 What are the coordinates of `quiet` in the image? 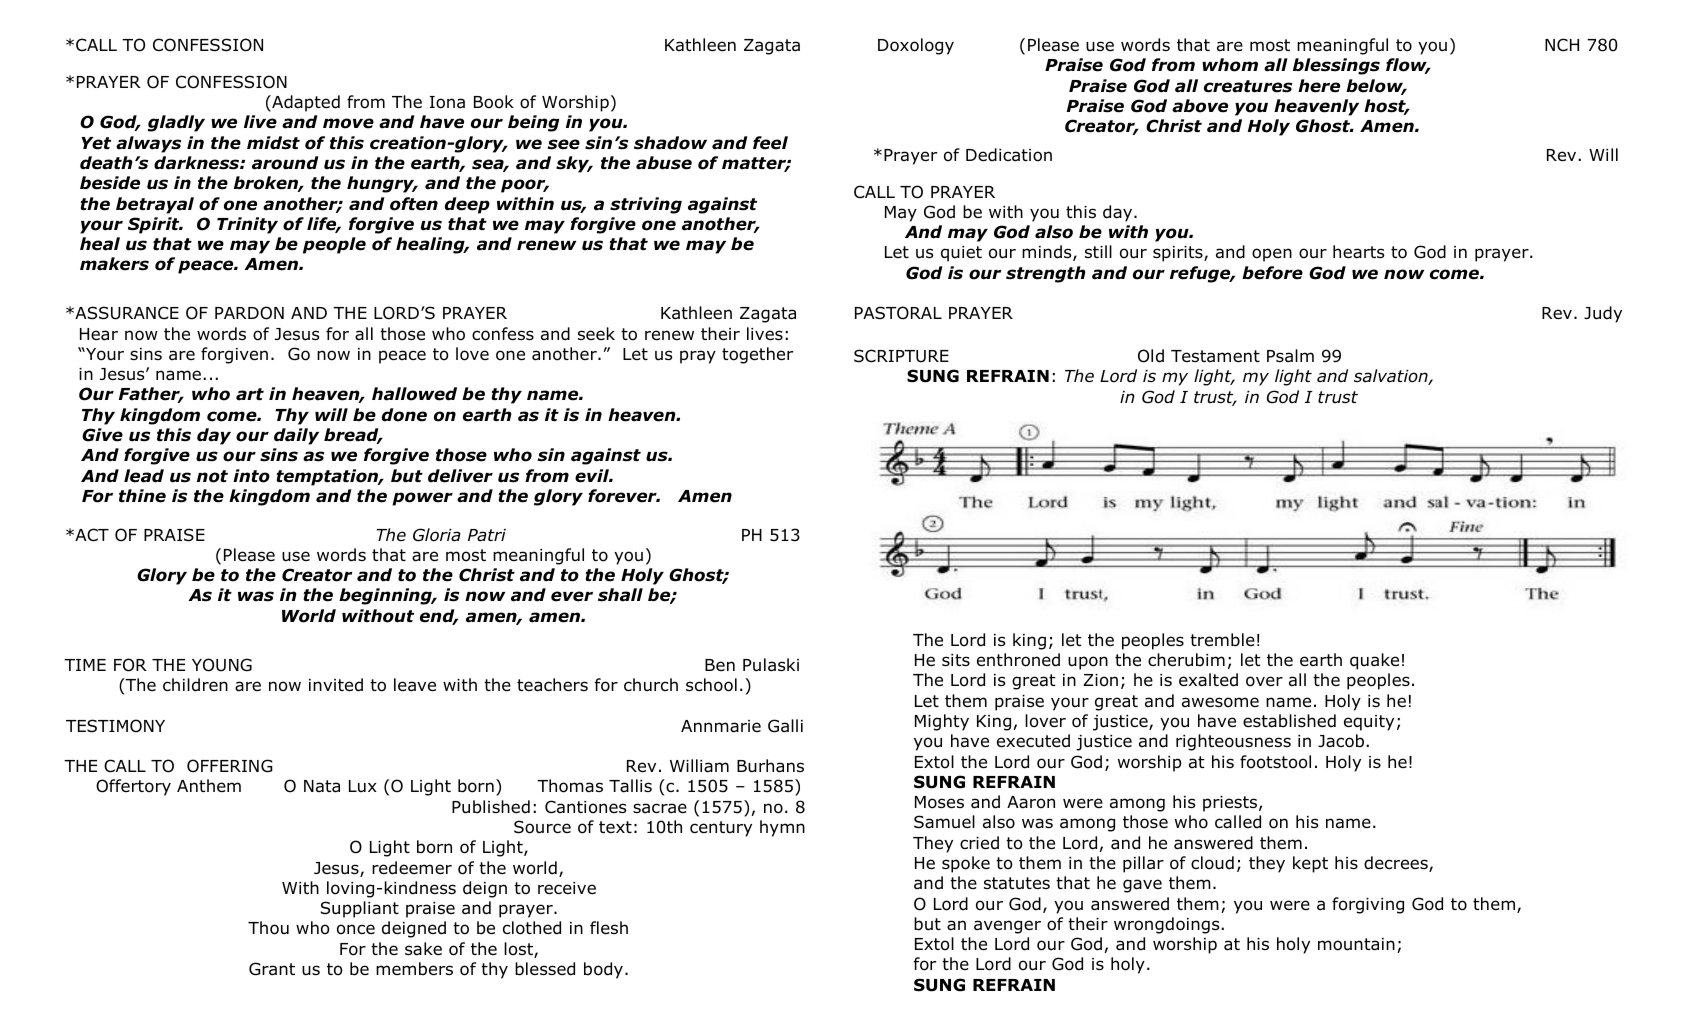 It's located at (961, 254).
